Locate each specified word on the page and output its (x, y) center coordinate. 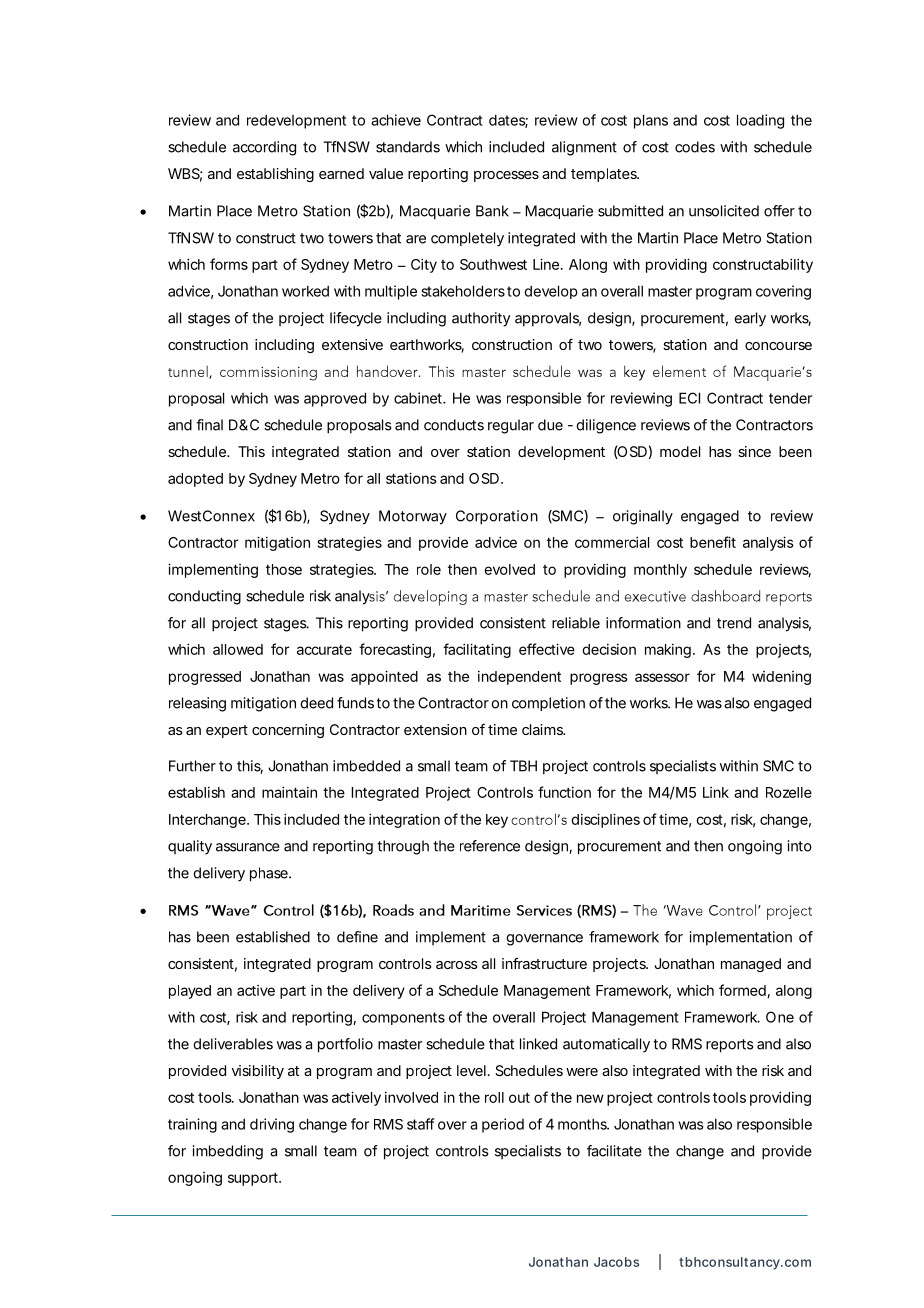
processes (506, 176)
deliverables (233, 1044)
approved (335, 399)
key (497, 821)
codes (695, 147)
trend (734, 623)
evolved (509, 569)
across (457, 965)
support (254, 1179)
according (264, 148)
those (284, 569)
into (800, 846)
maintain (289, 792)
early (750, 319)
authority (481, 319)
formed (743, 991)
